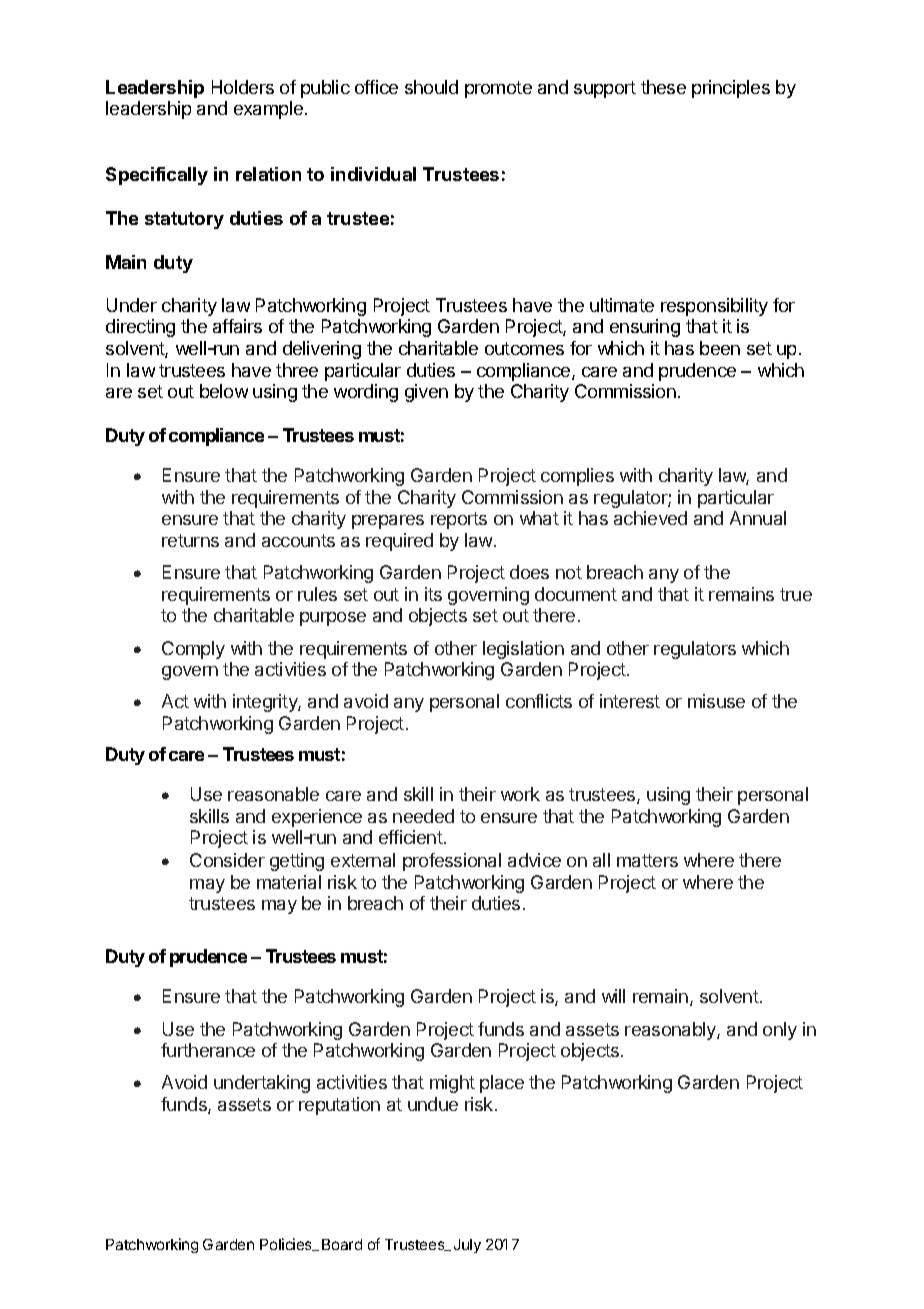  What do you see at coordinates (671, 1031) in the document?
I see `reasonably` at bounding box center [671, 1031].
